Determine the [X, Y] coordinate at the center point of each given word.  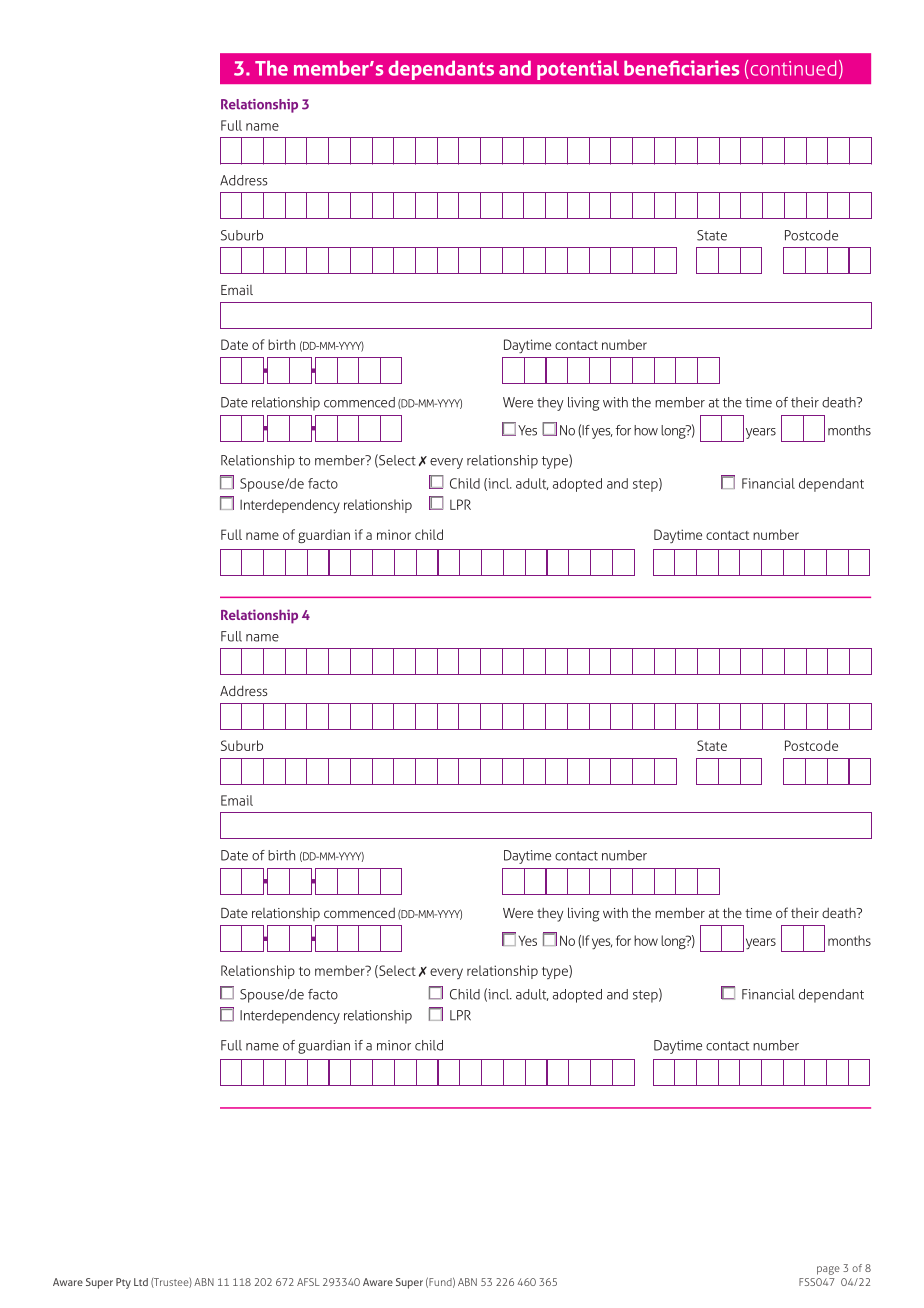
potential [578, 70]
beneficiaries [681, 68]
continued [793, 68]
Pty [123, 1283]
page [828, 1270]
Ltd [141, 1282]
